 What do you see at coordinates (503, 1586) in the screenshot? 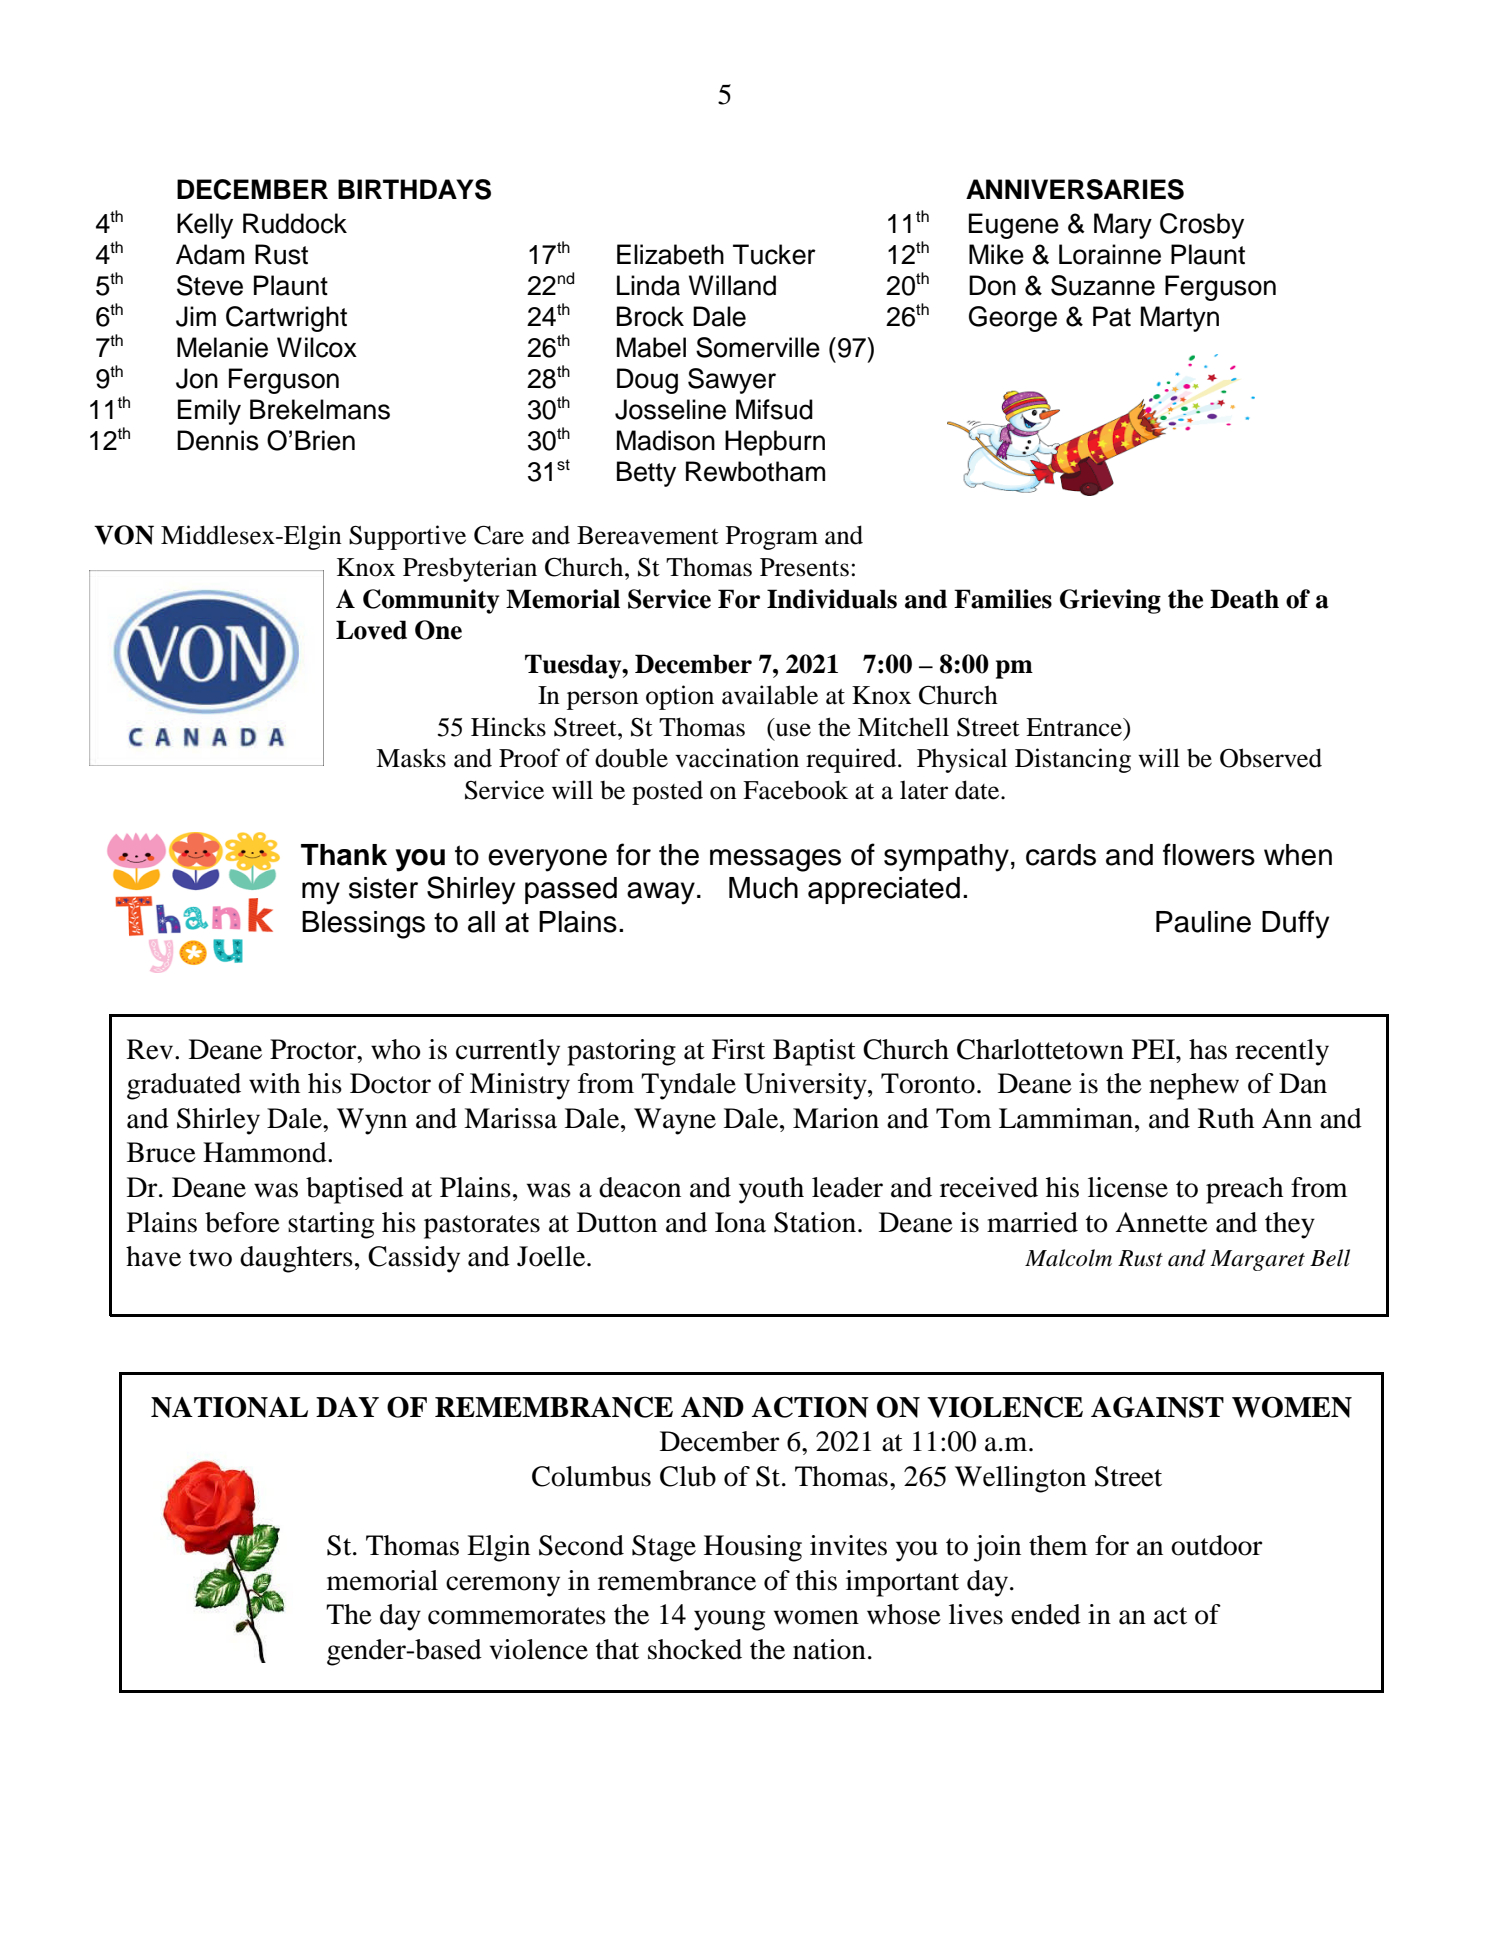
I see `ceremony` at bounding box center [503, 1586].
